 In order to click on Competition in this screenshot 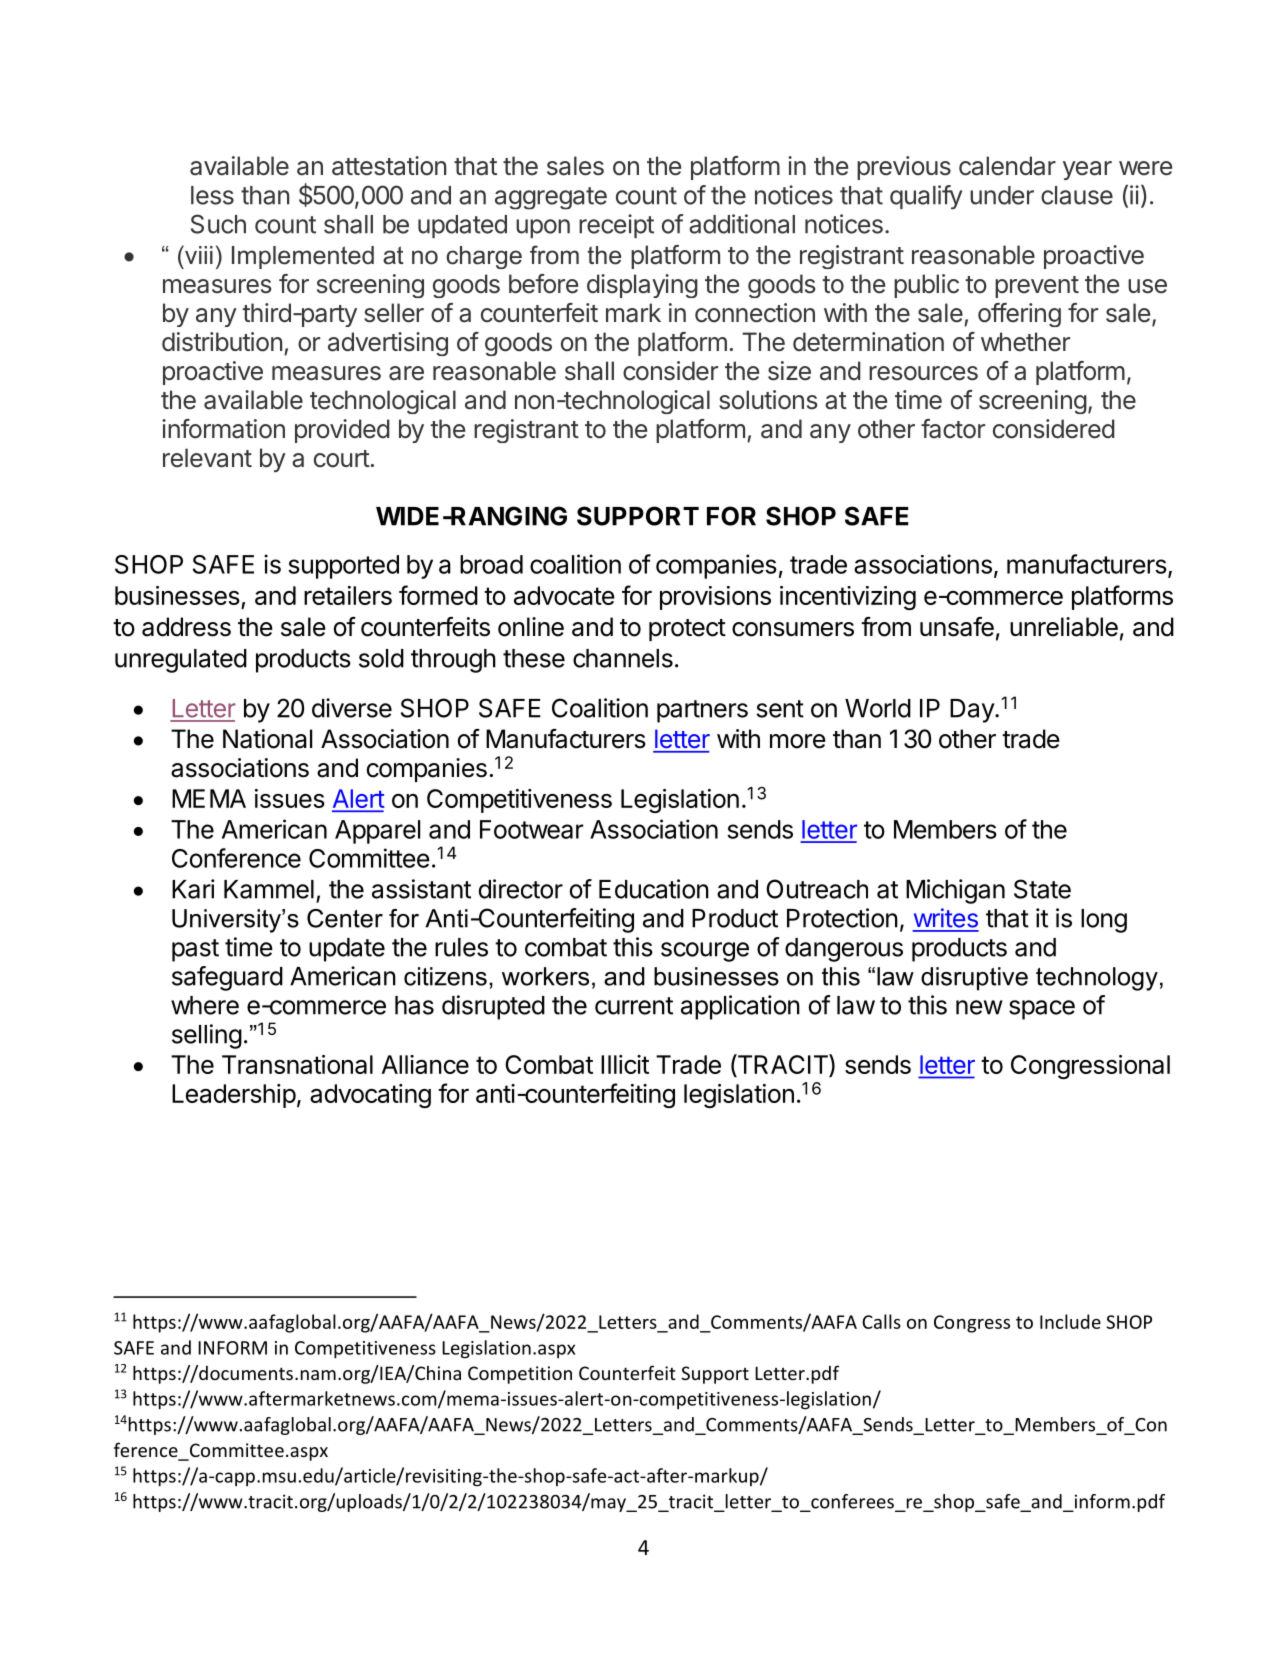, I will do `click(520, 1375)`.
